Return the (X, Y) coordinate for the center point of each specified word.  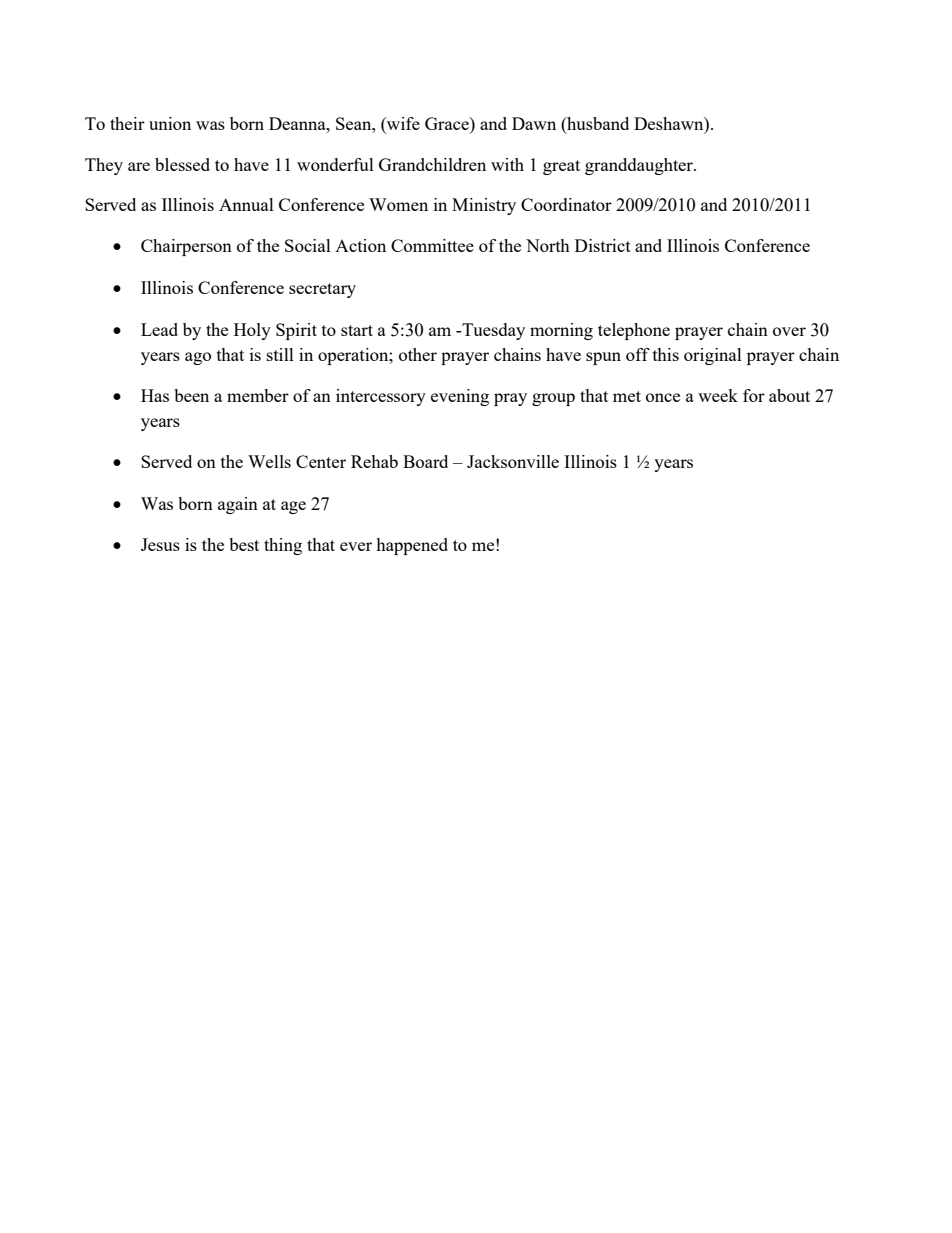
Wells (269, 461)
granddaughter (640, 166)
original (713, 356)
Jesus (160, 544)
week (718, 395)
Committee (432, 245)
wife (402, 125)
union (170, 123)
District (603, 245)
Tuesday (492, 331)
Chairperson (186, 247)
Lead (159, 329)
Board (425, 461)
